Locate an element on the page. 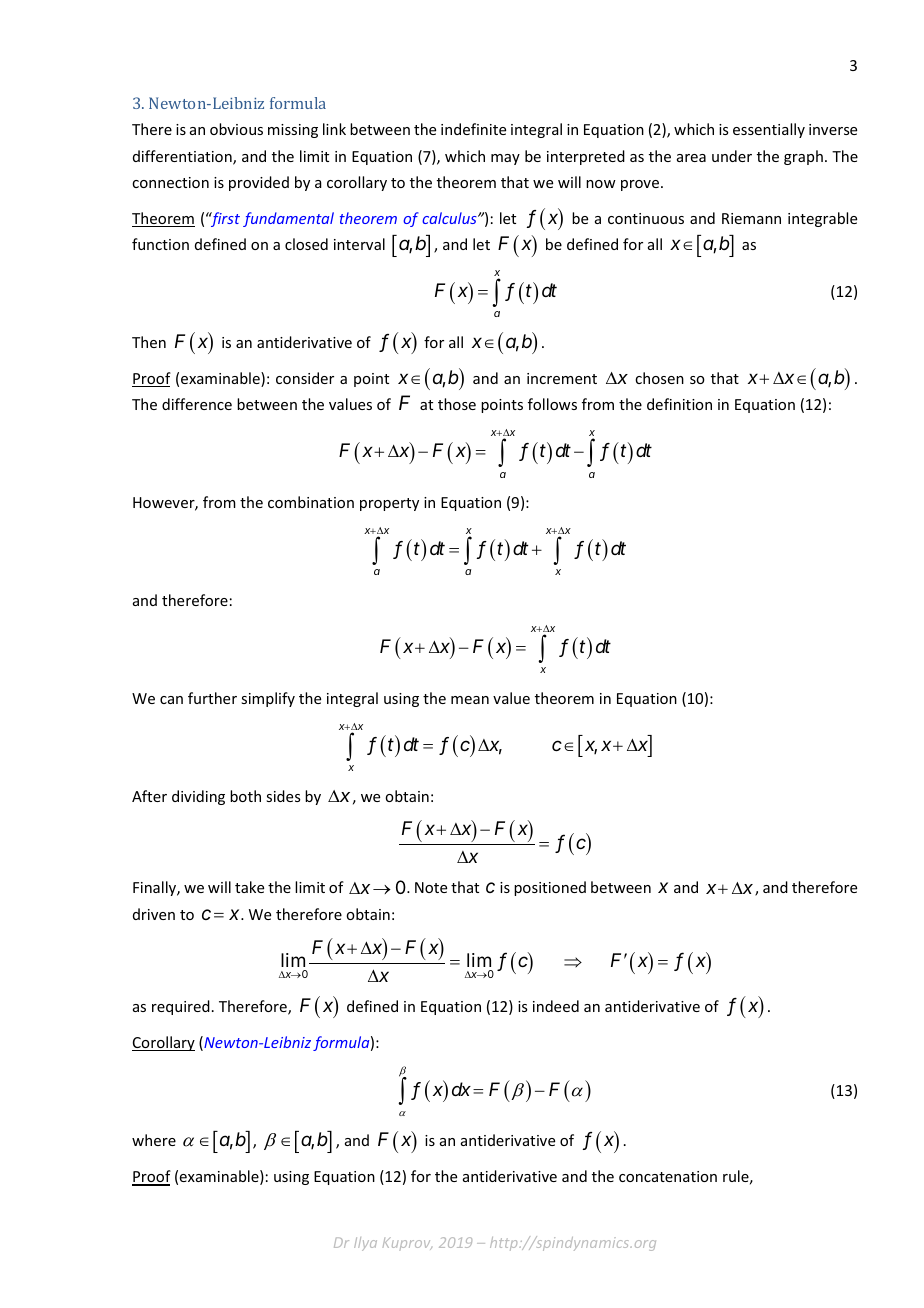 This image has width=924, height=1308. Ilya is located at coordinates (365, 1244).
